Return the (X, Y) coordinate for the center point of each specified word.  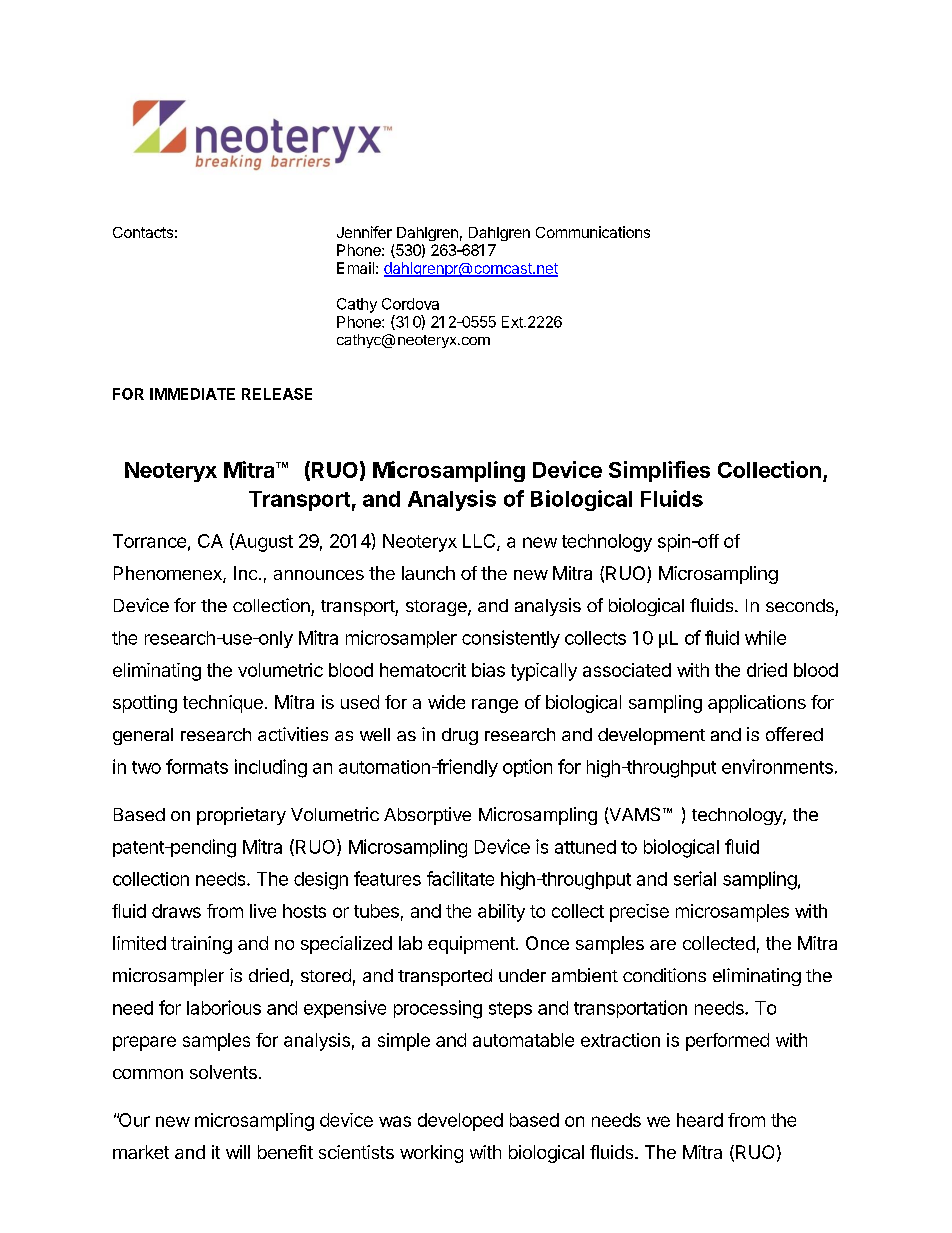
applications (757, 704)
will (238, 1152)
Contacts (143, 232)
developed (460, 1122)
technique (223, 704)
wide (446, 702)
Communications (593, 232)
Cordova (410, 304)
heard (700, 1120)
